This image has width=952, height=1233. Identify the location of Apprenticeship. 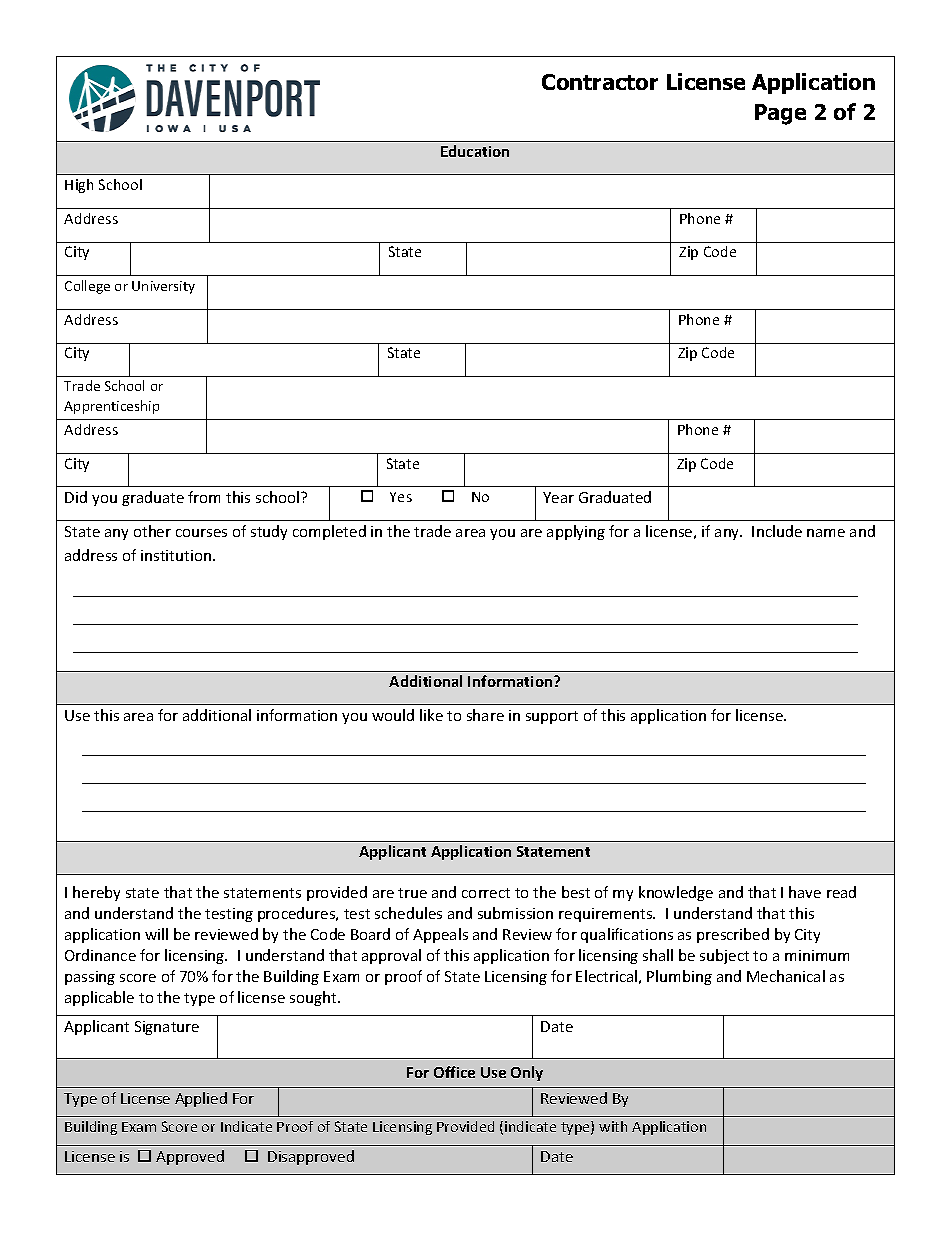
(111, 407).
